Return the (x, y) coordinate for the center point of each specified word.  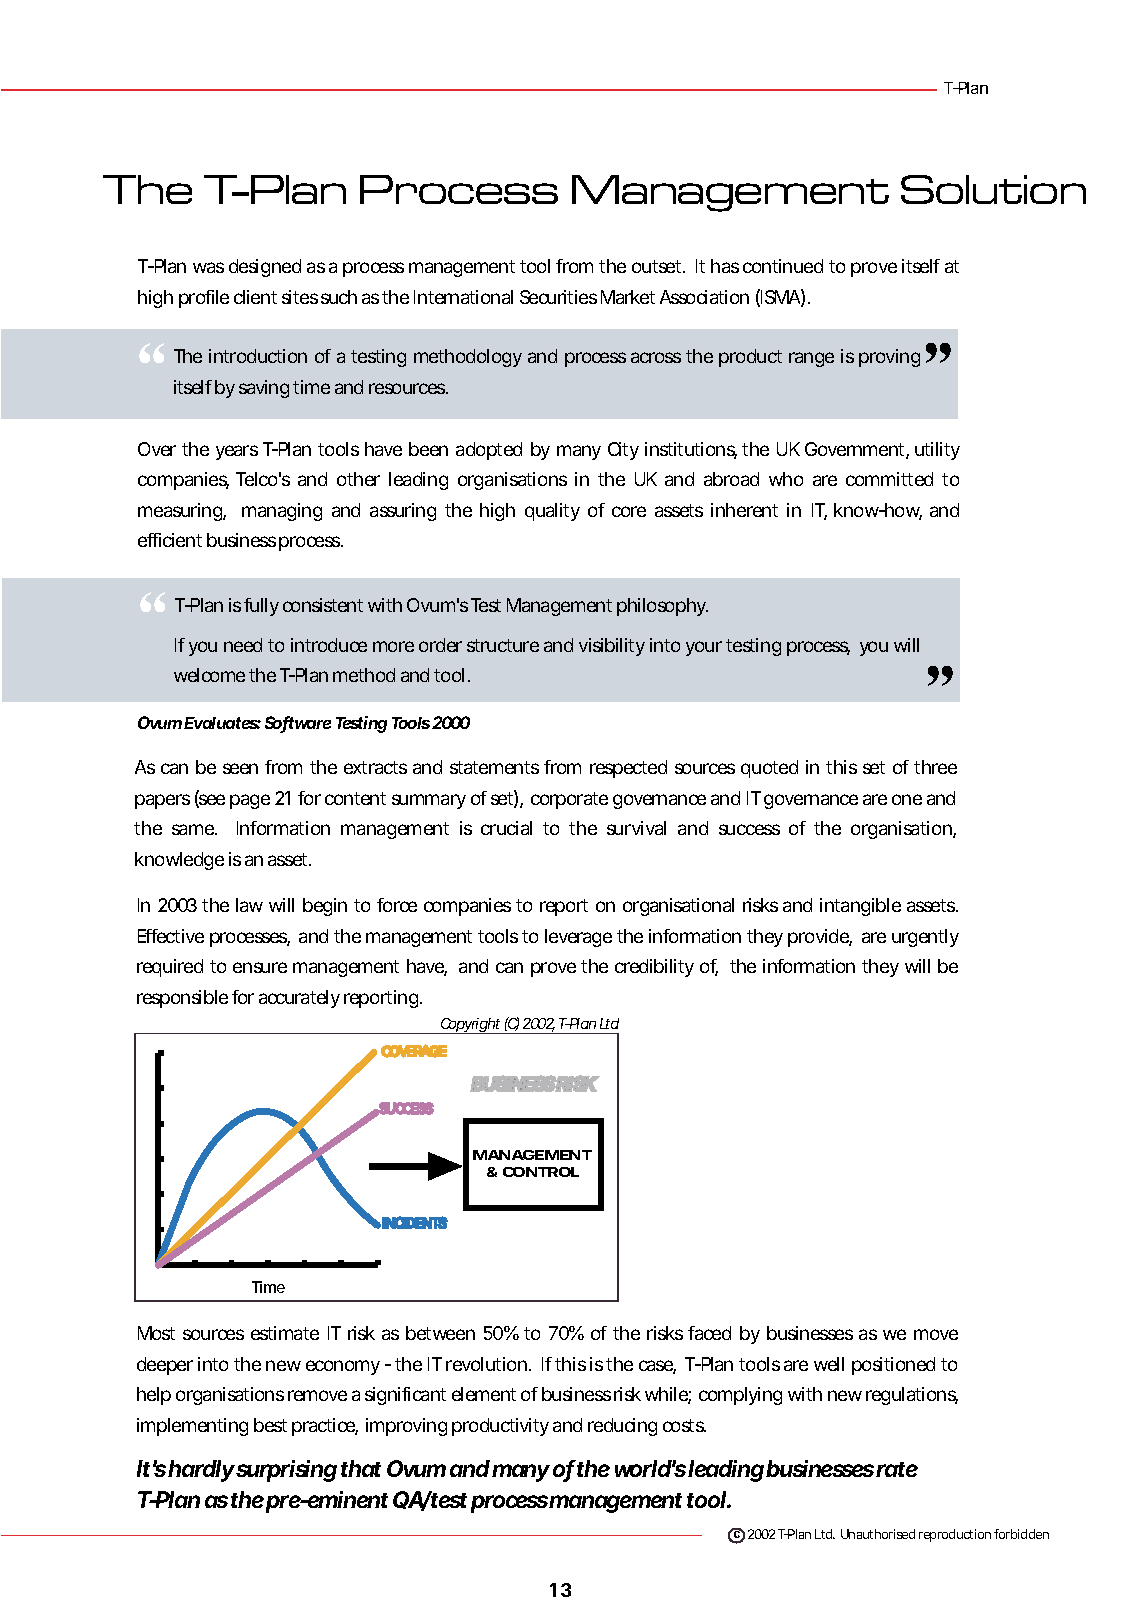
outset (658, 266)
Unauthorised (878, 1534)
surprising (286, 1471)
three (935, 767)
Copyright (470, 1026)
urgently (925, 938)
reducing (622, 1427)
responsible (182, 999)
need (243, 645)
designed (265, 268)
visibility (612, 647)
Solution (993, 189)
